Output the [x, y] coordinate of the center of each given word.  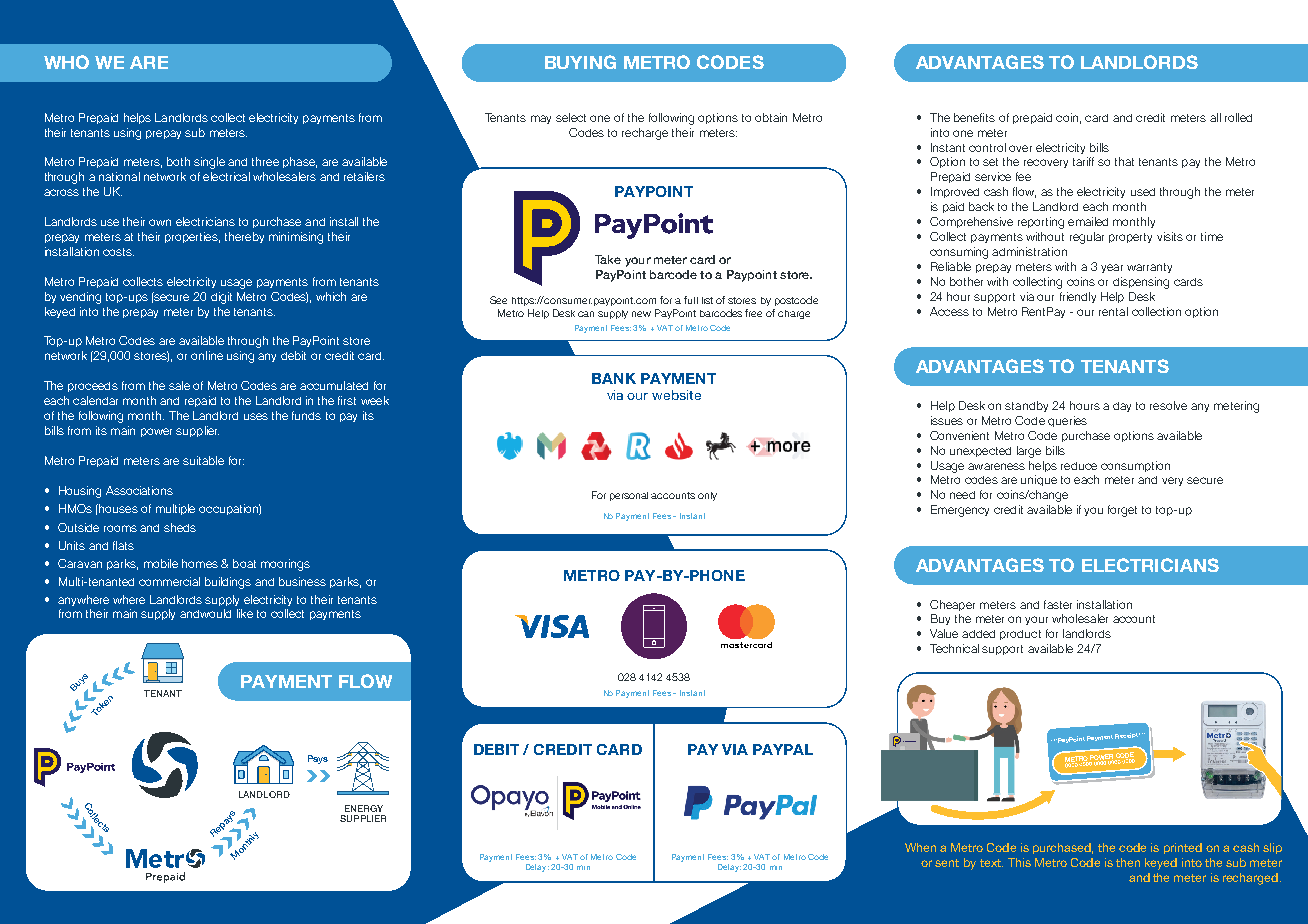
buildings [228, 583]
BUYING [580, 62]
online [207, 355]
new [641, 314]
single [209, 163]
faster [1058, 604]
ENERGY [364, 808]
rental [1113, 311]
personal [629, 496]
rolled [1238, 117]
